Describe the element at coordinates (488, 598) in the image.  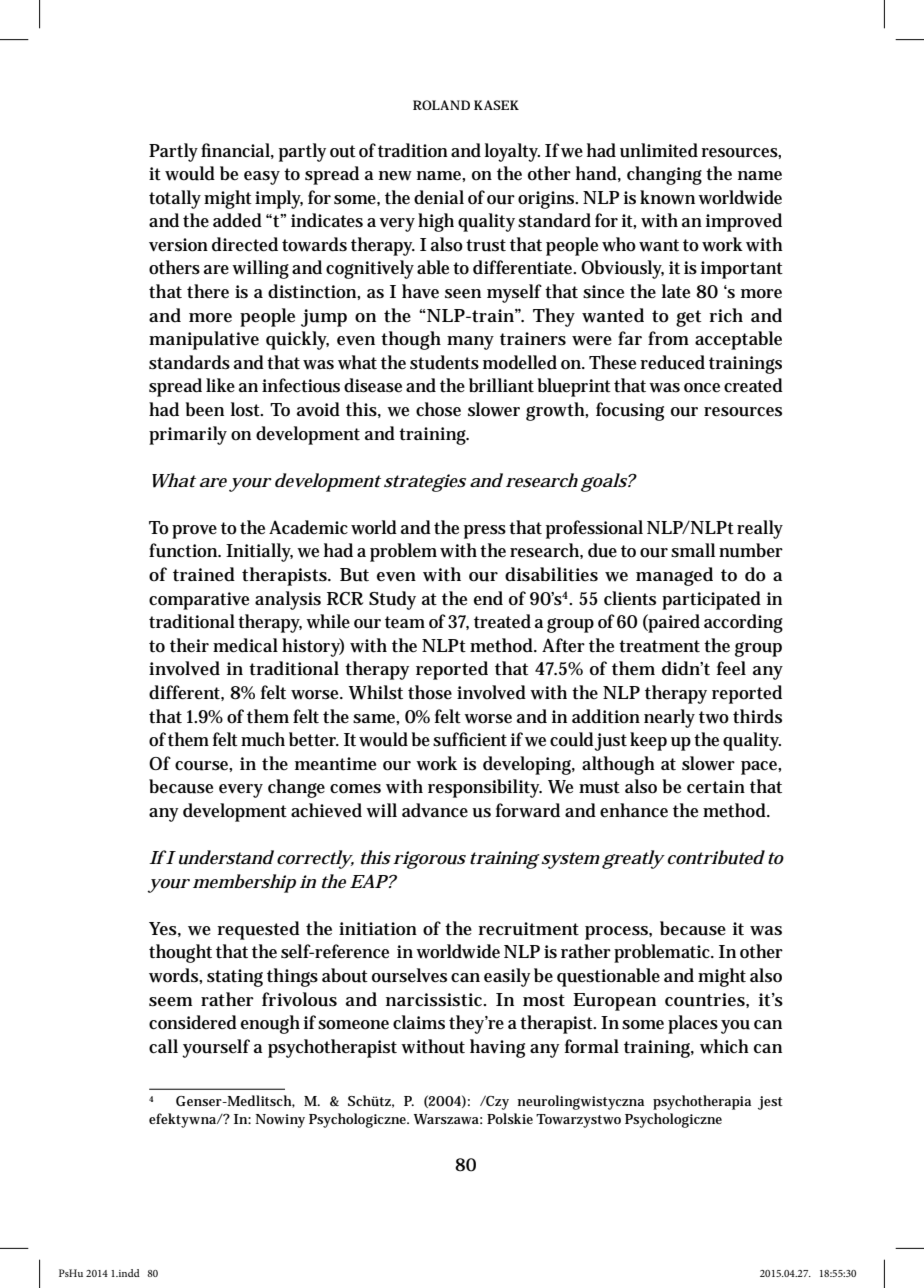
I see `end` at that location.
